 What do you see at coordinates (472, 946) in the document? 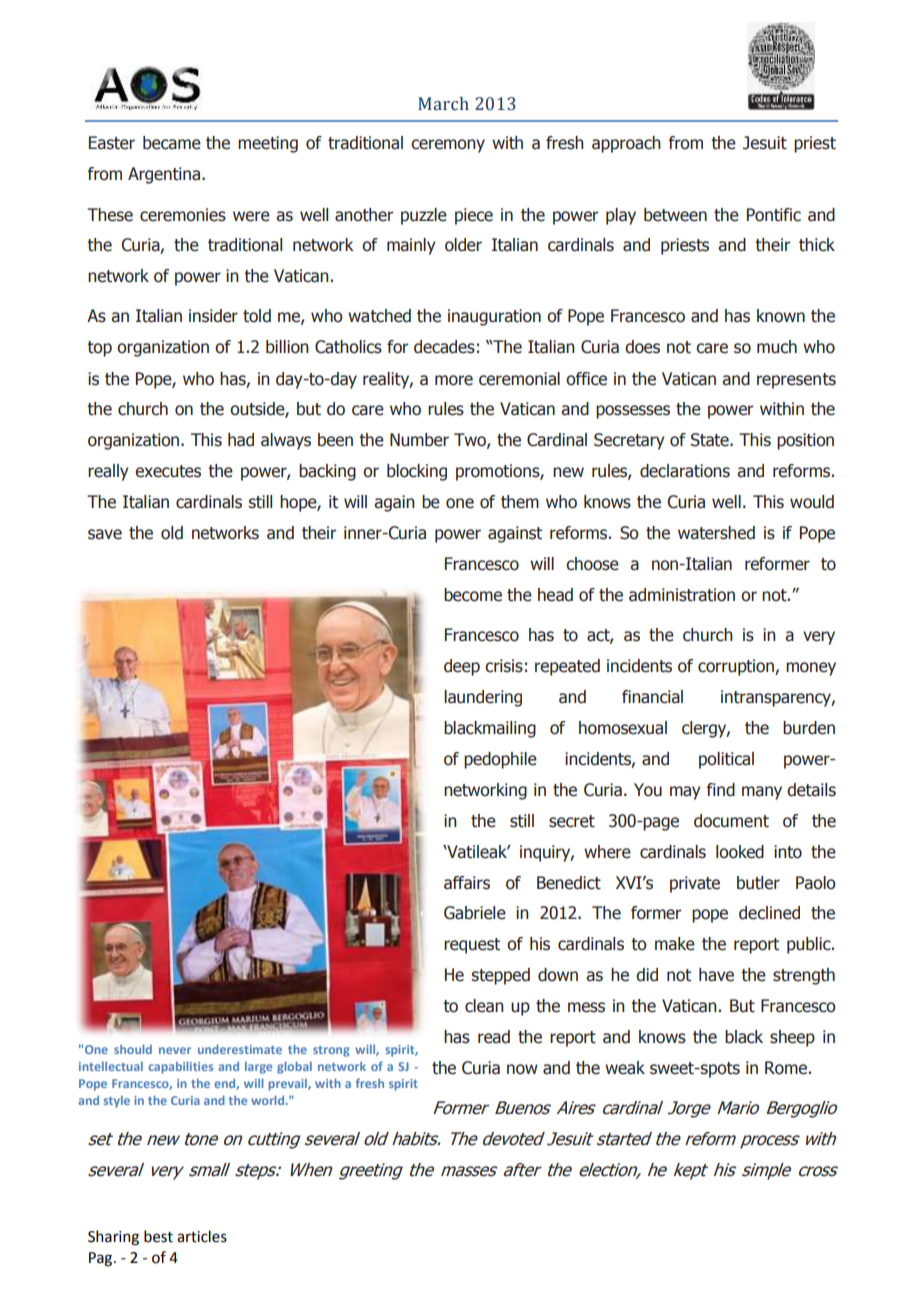
I see `request` at bounding box center [472, 946].
